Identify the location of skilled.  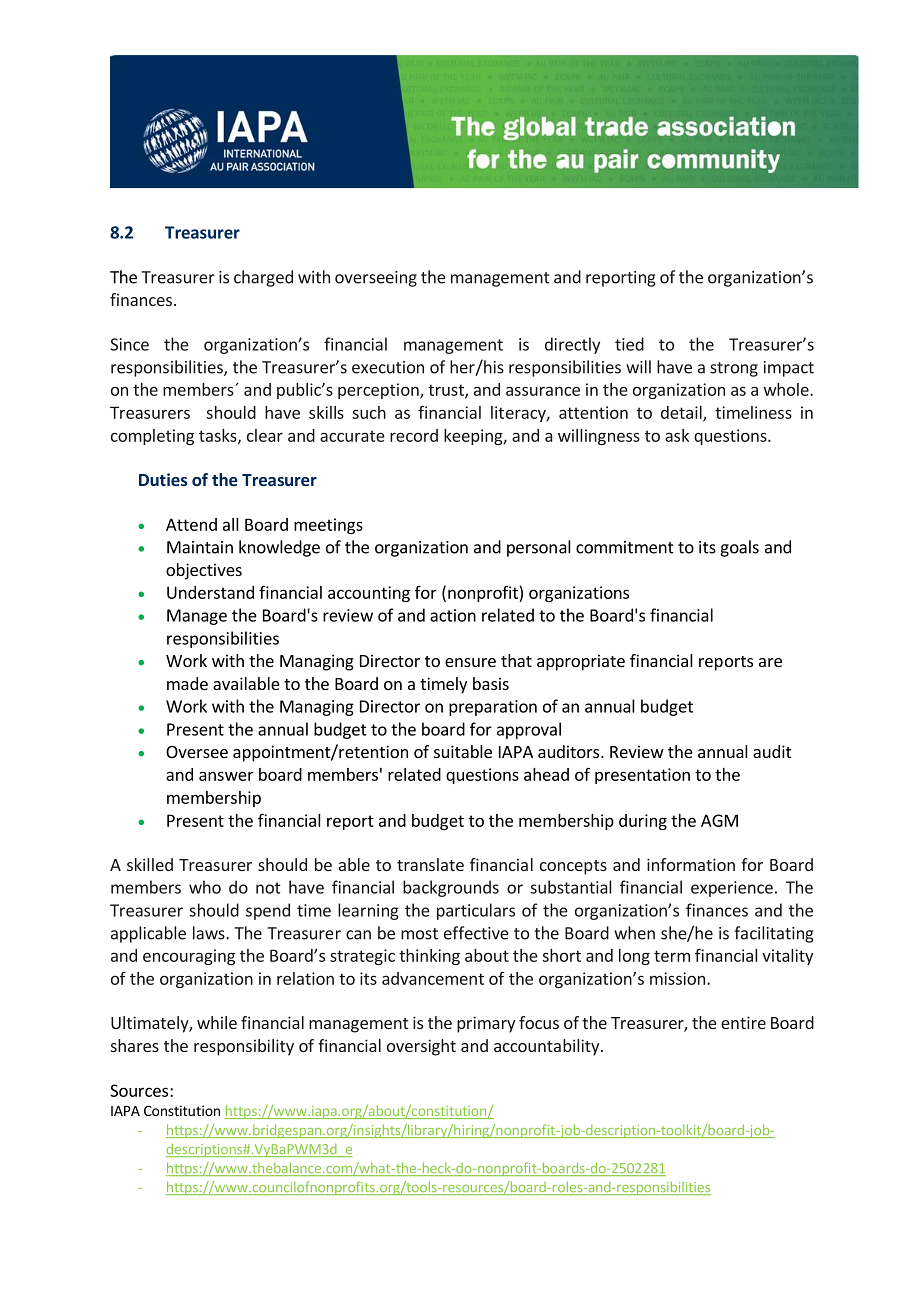
(150, 864).
